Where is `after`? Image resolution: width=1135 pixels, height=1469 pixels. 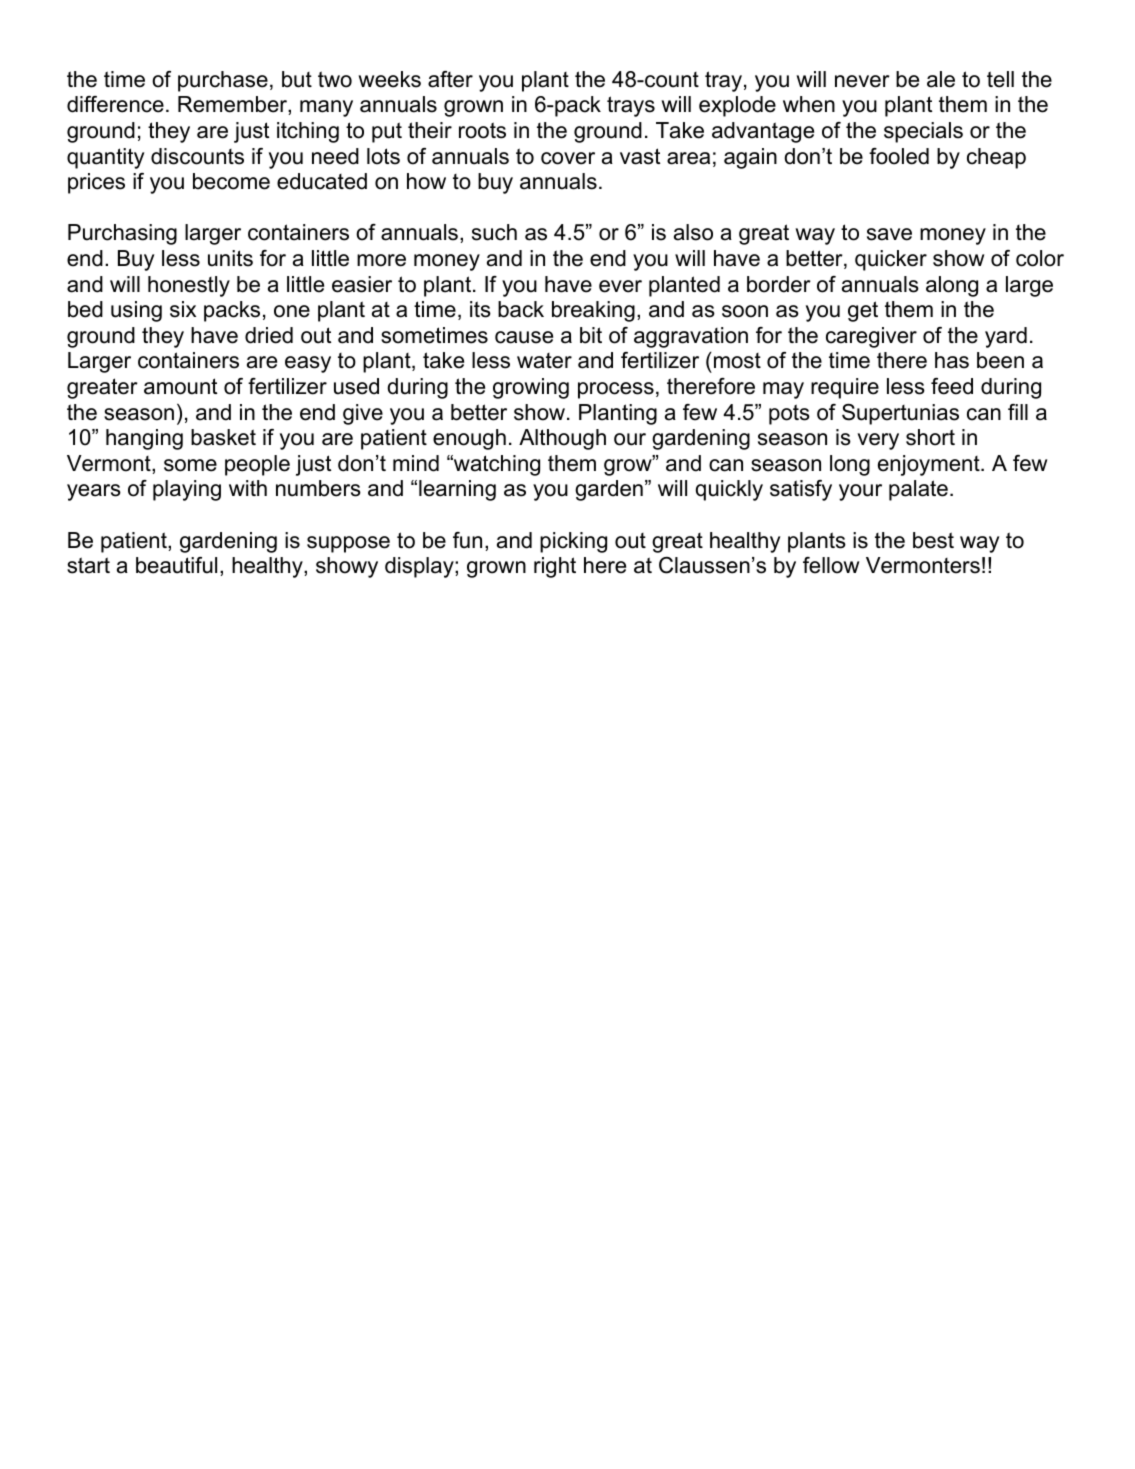
after is located at coordinates (450, 79).
